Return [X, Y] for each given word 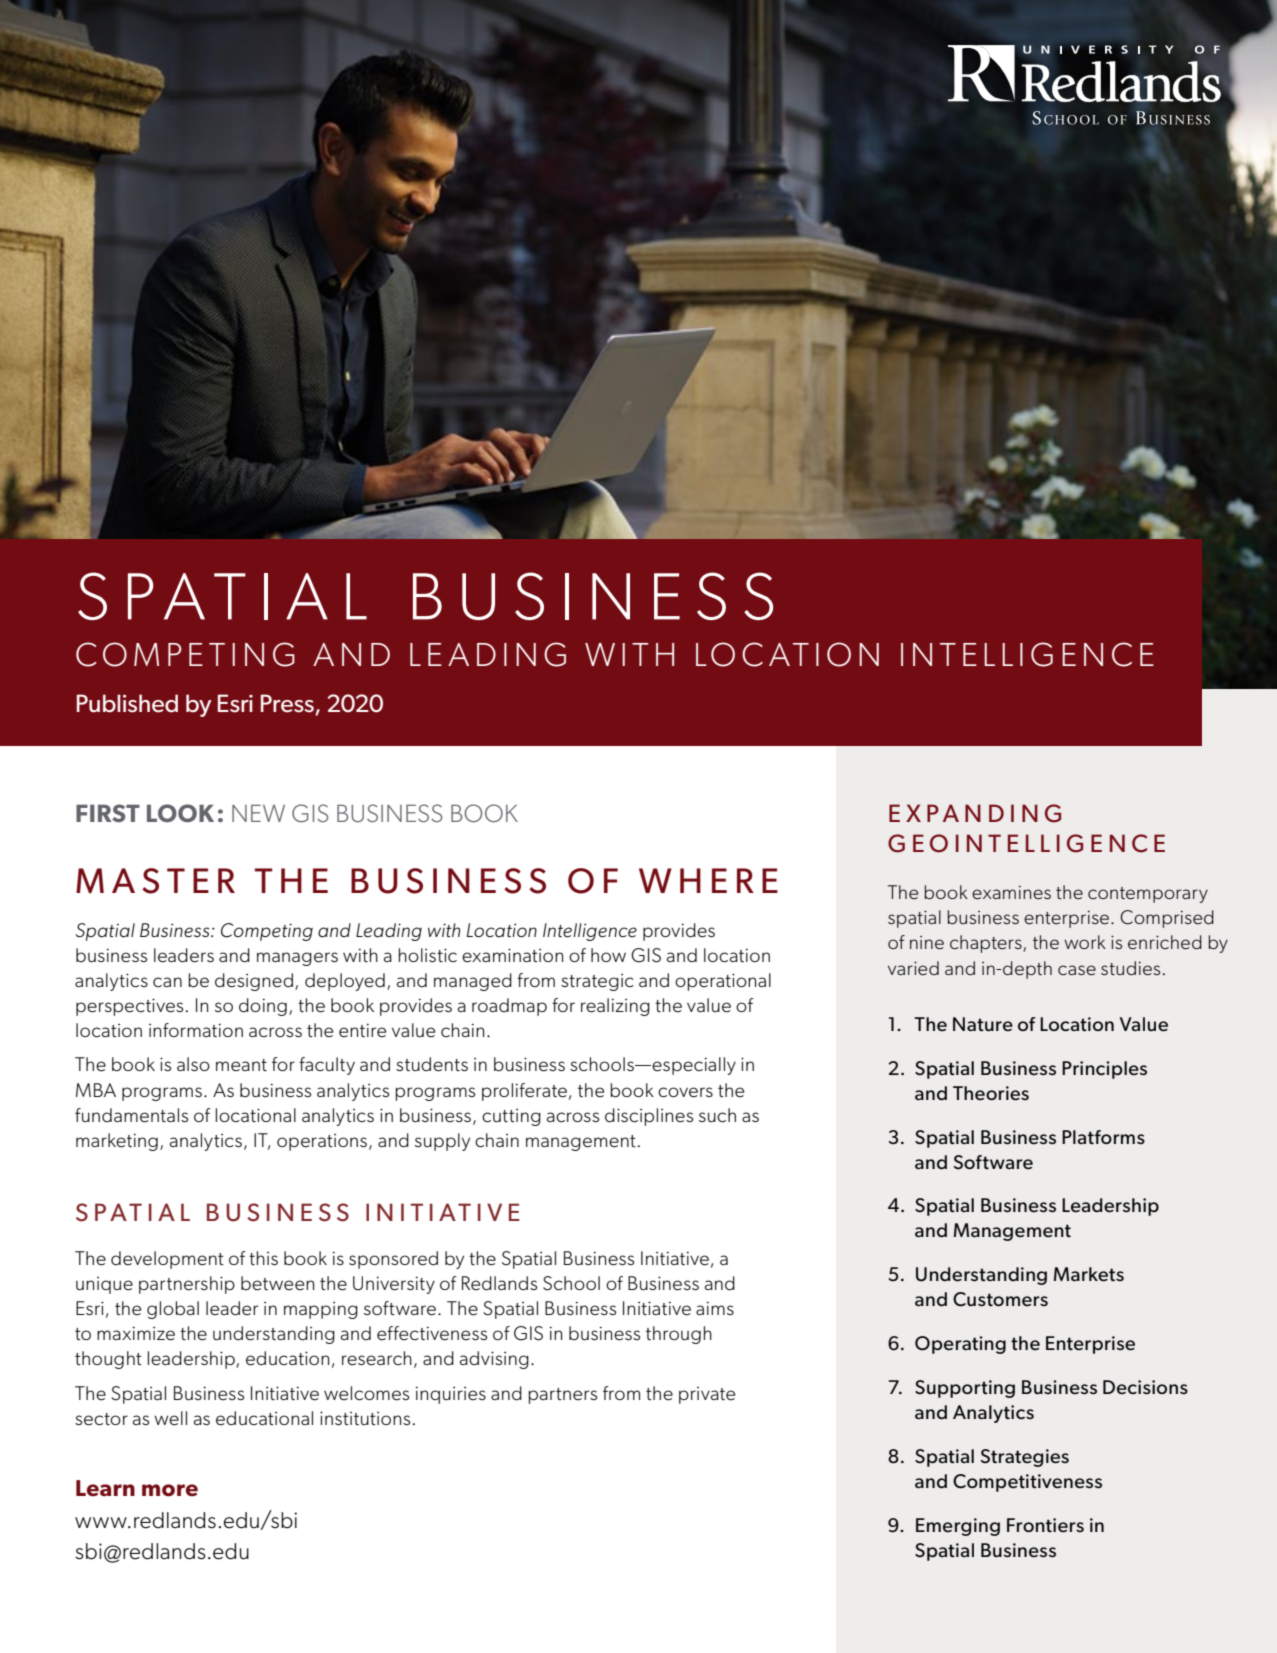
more [170, 1490]
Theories [991, 1093]
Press [288, 704]
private [707, 1395]
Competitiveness [1027, 1483]
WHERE [708, 880]
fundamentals [131, 1115]
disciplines [649, 1117]
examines [1011, 892]
